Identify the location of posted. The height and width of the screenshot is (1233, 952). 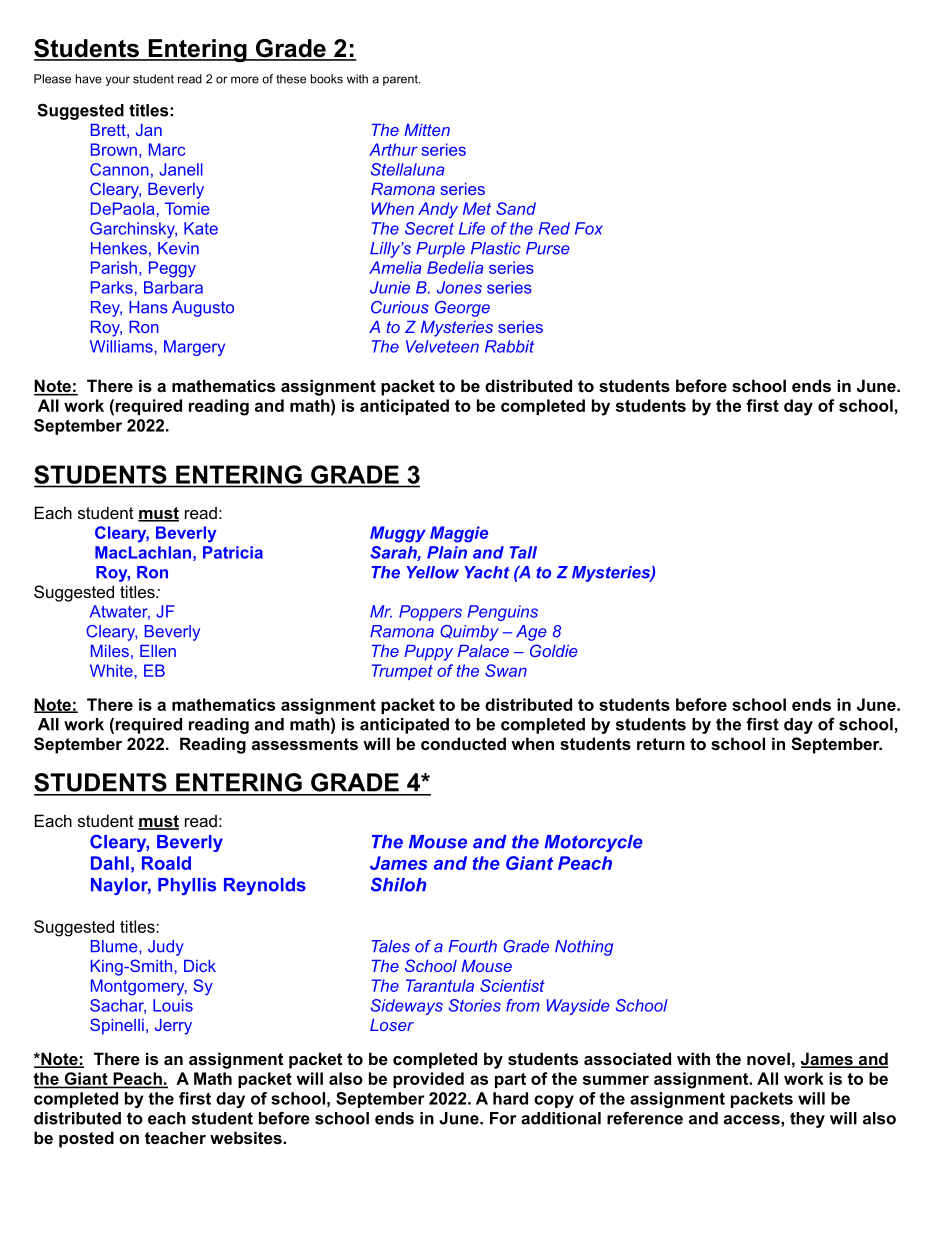
(86, 1139).
